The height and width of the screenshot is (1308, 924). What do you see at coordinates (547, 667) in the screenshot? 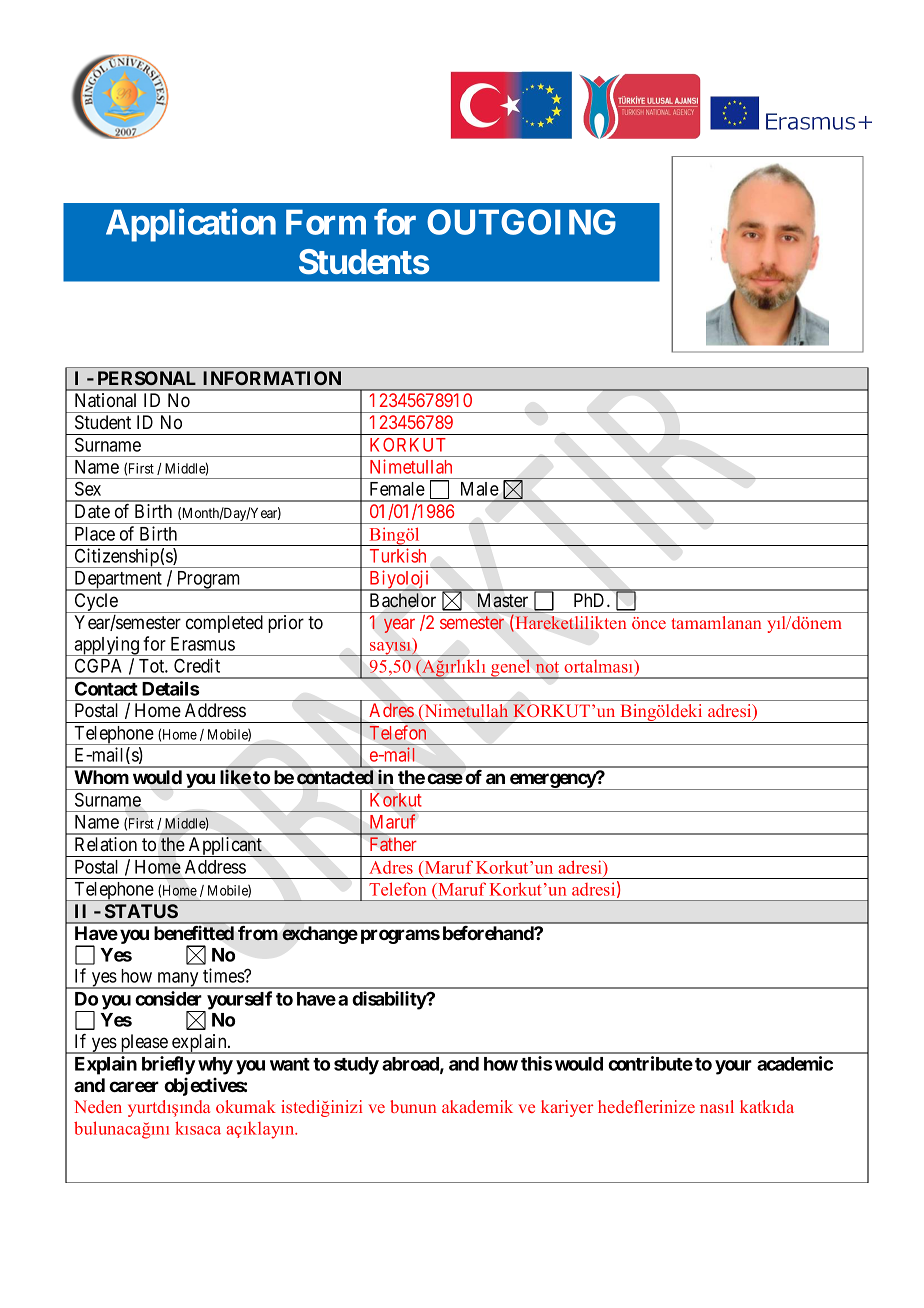
I see `not` at bounding box center [547, 667].
